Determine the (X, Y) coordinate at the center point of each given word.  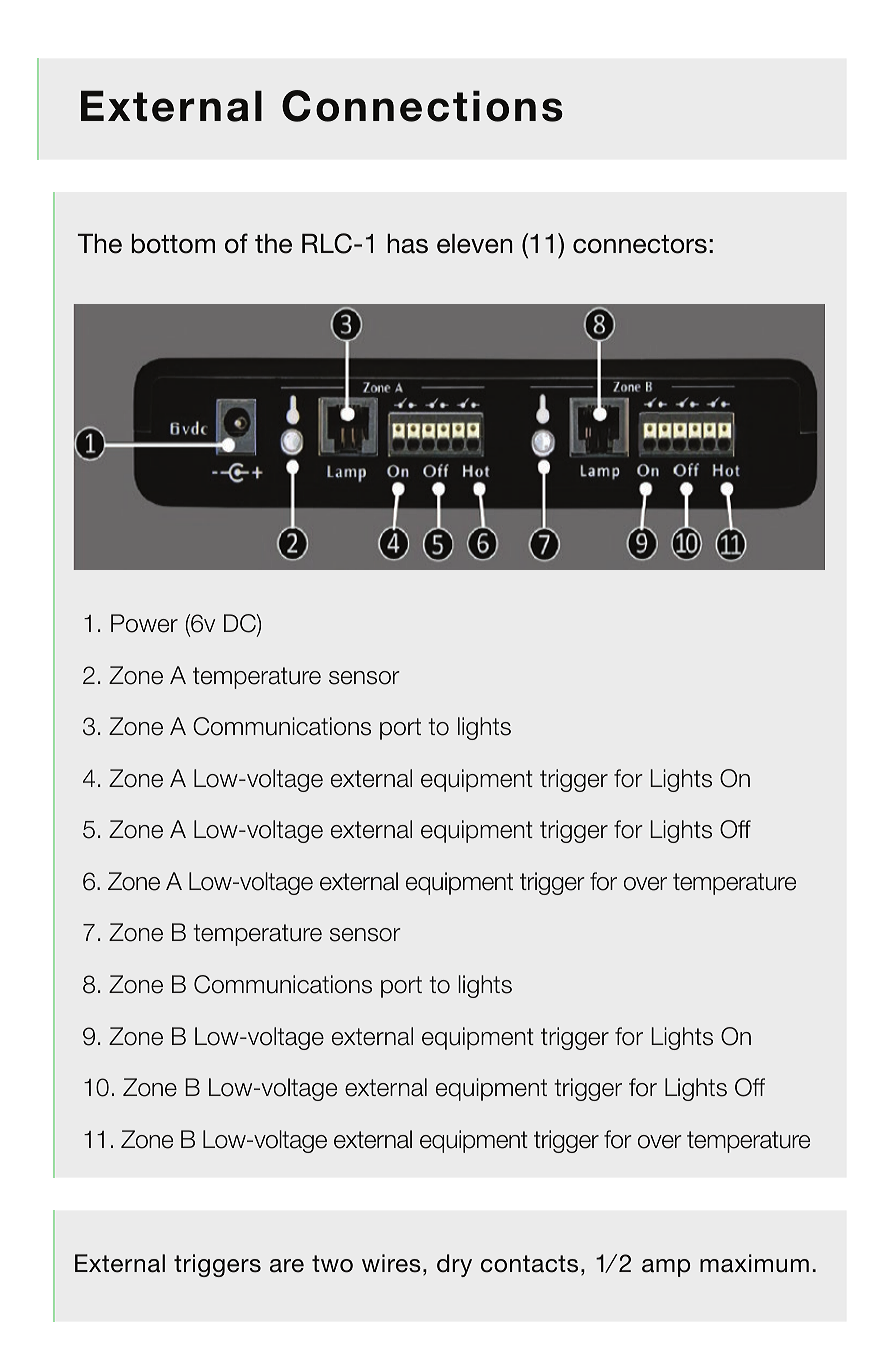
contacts (529, 1264)
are (287, 1266)
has (407, 244)
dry (454, 1265)
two (332, 1264)
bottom (173, 244)
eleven (474, 244)
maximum (754, 1263)
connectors (640, 244)
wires (391, 1263)
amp (666, 1268)
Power (144, 623)
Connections (422, 106)
